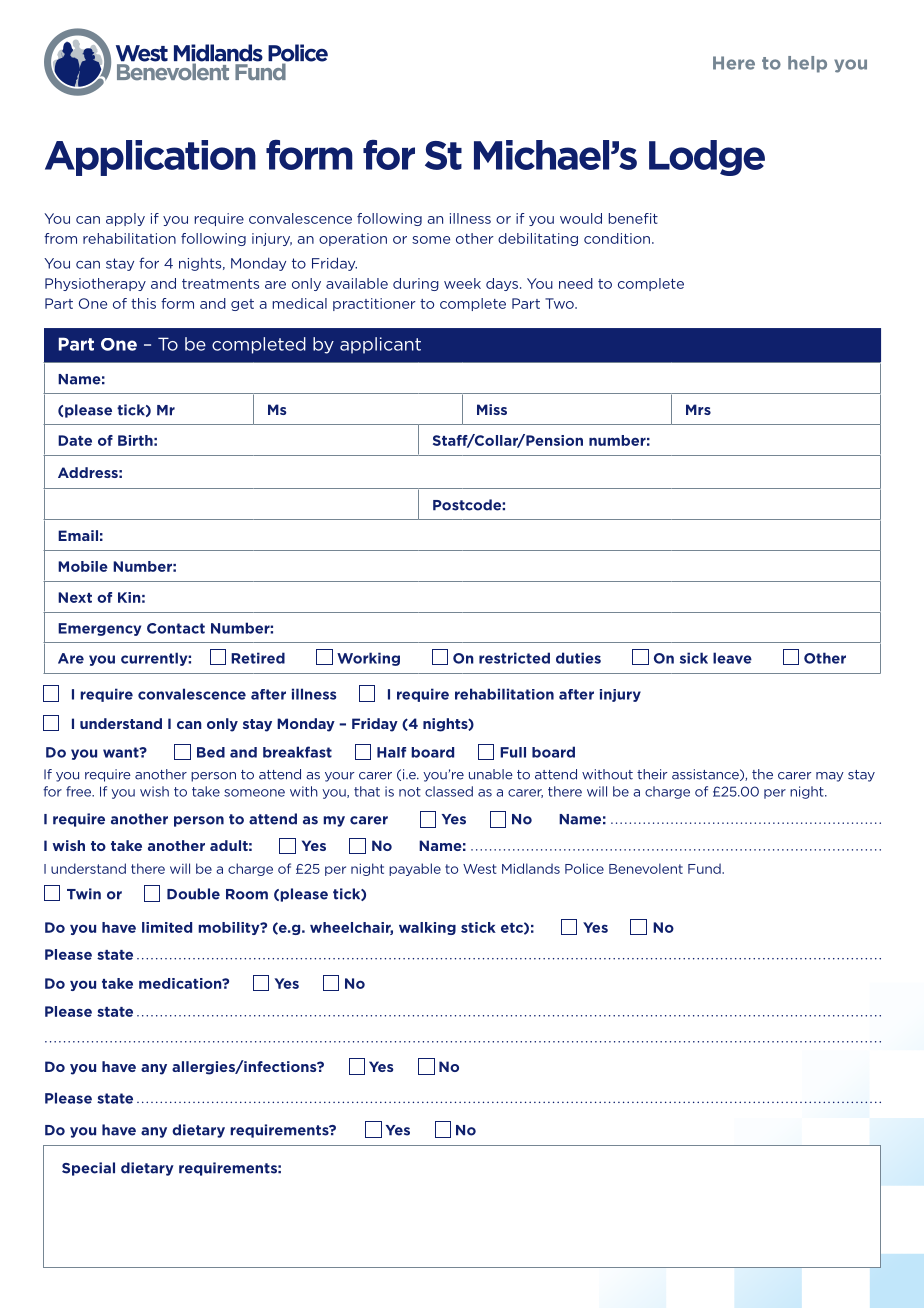 This page has width=924, height=1308. I want to click on leave, so click(732, 658).
